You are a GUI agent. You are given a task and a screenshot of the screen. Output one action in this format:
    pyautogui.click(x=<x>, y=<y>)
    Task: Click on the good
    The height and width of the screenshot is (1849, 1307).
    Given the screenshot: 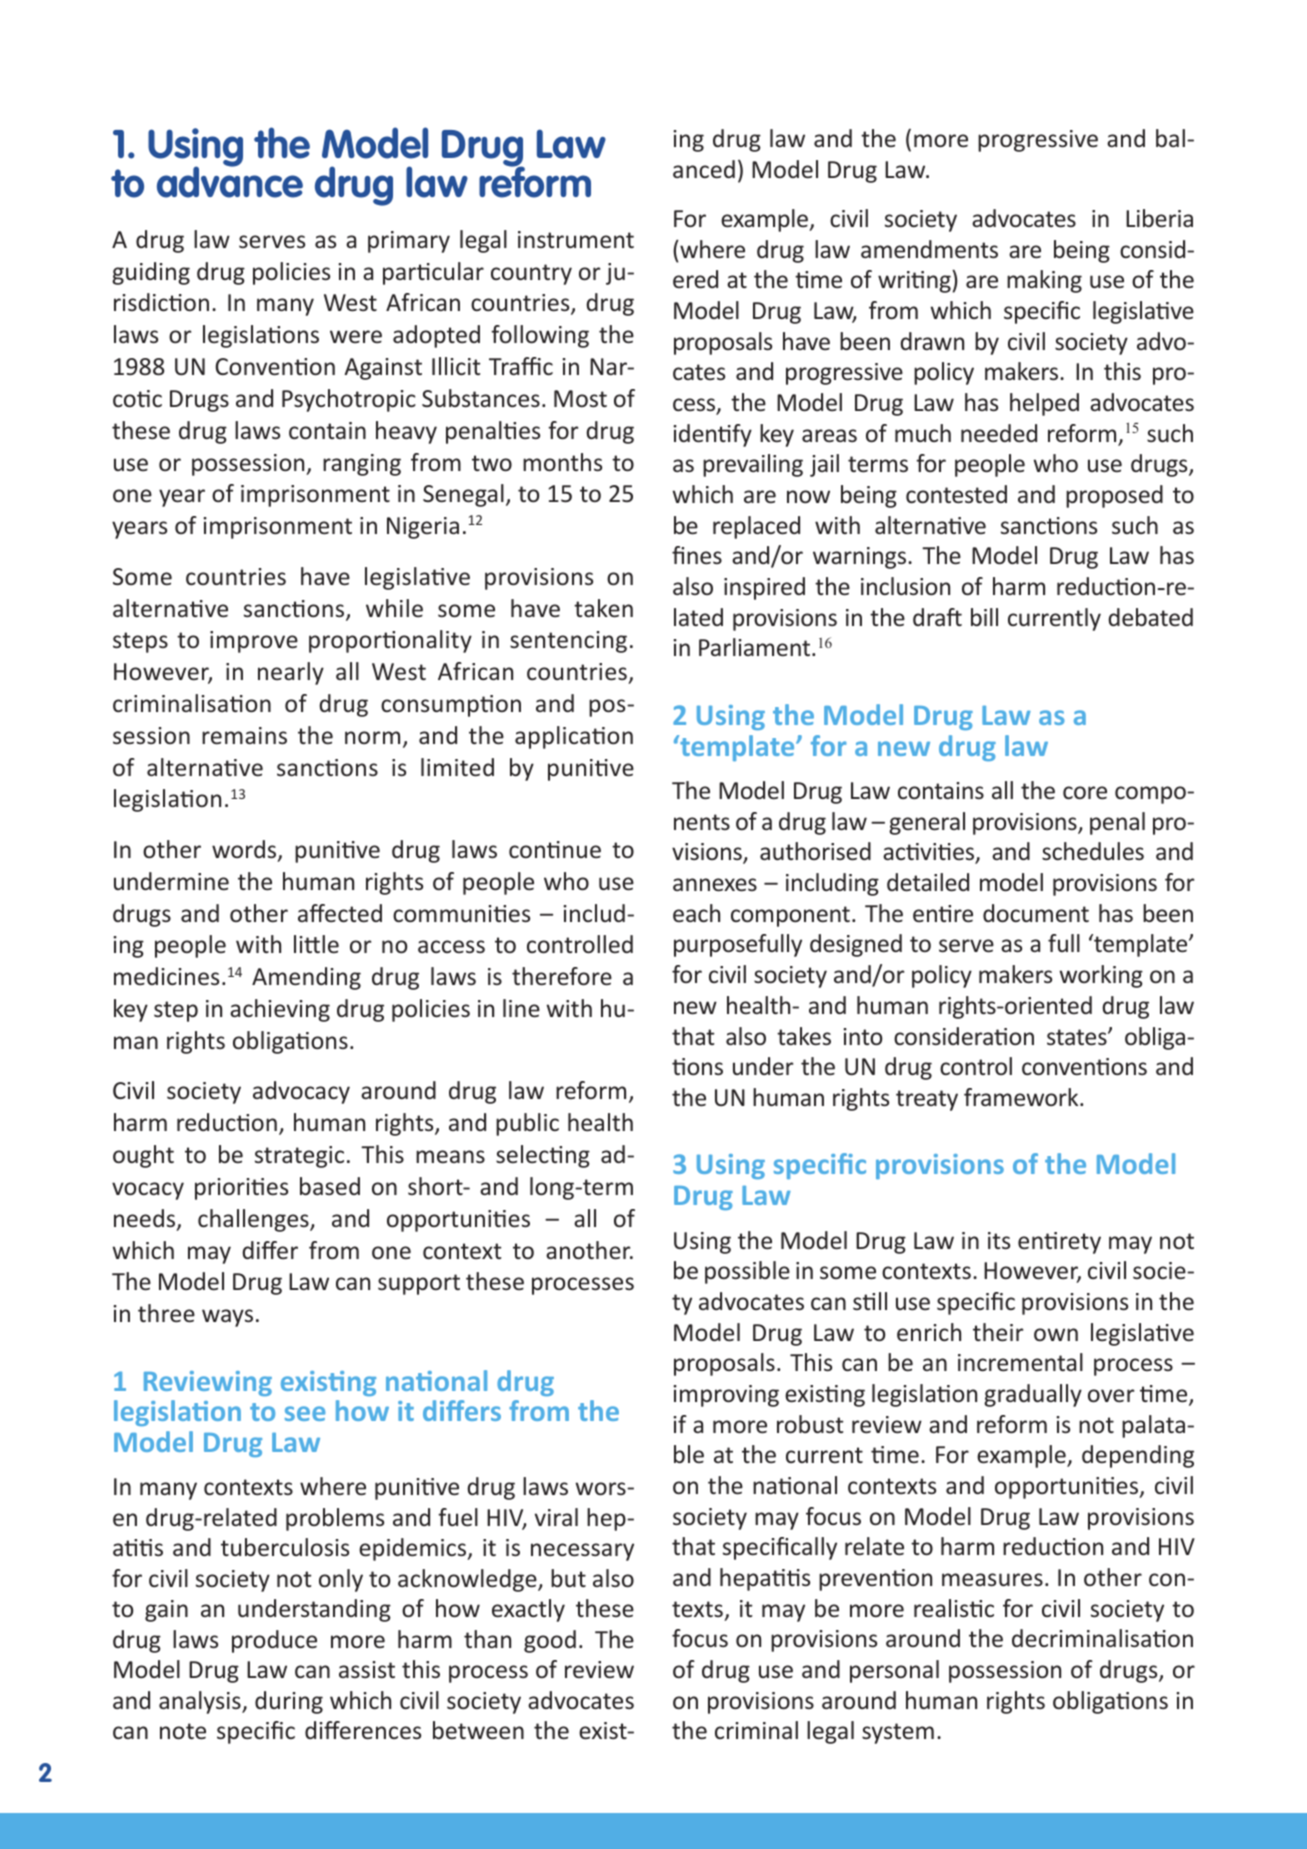 What is the action you would take?
    pyautogui.click(x=550, y=1641)
